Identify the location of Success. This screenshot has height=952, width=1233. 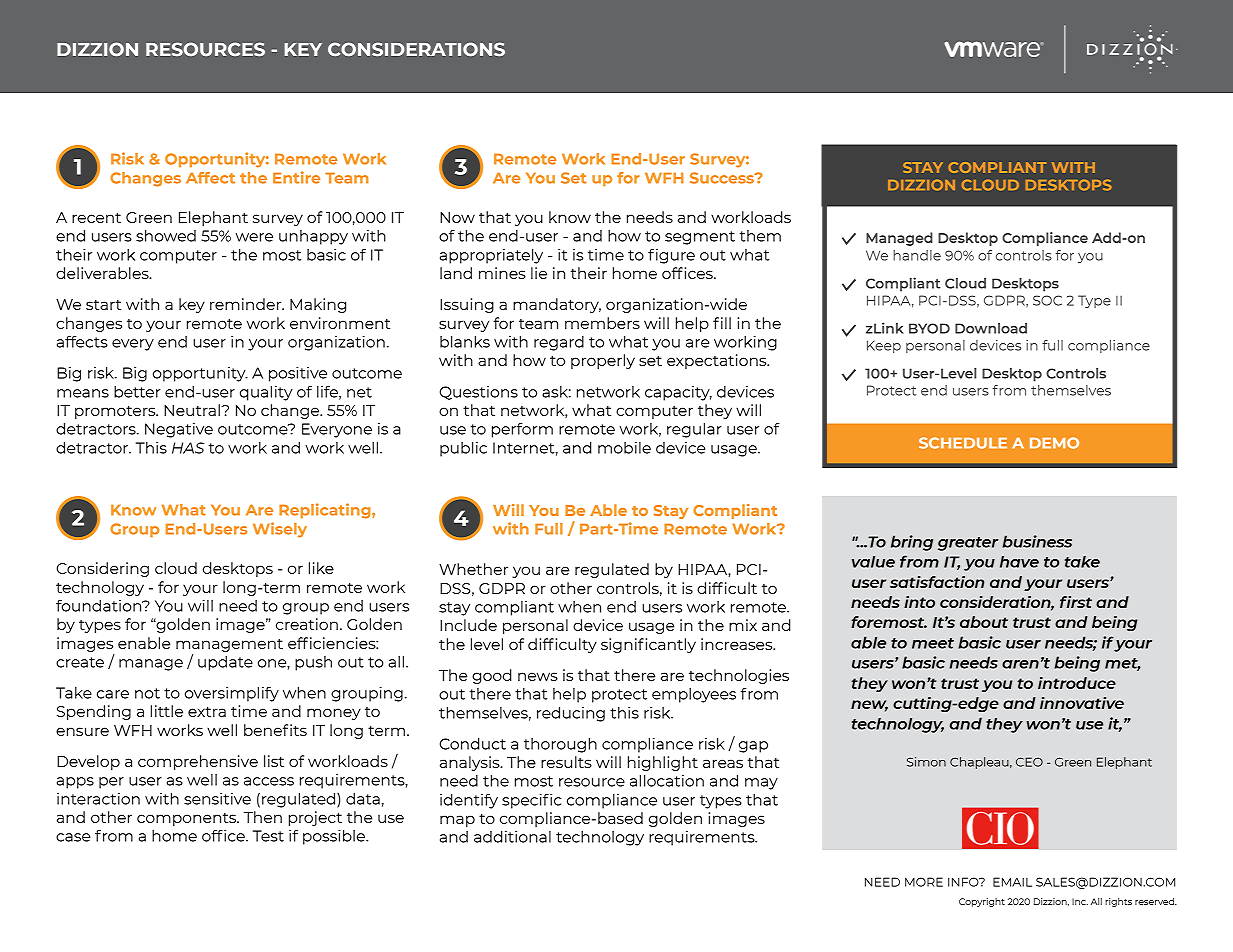
(723, 178).
